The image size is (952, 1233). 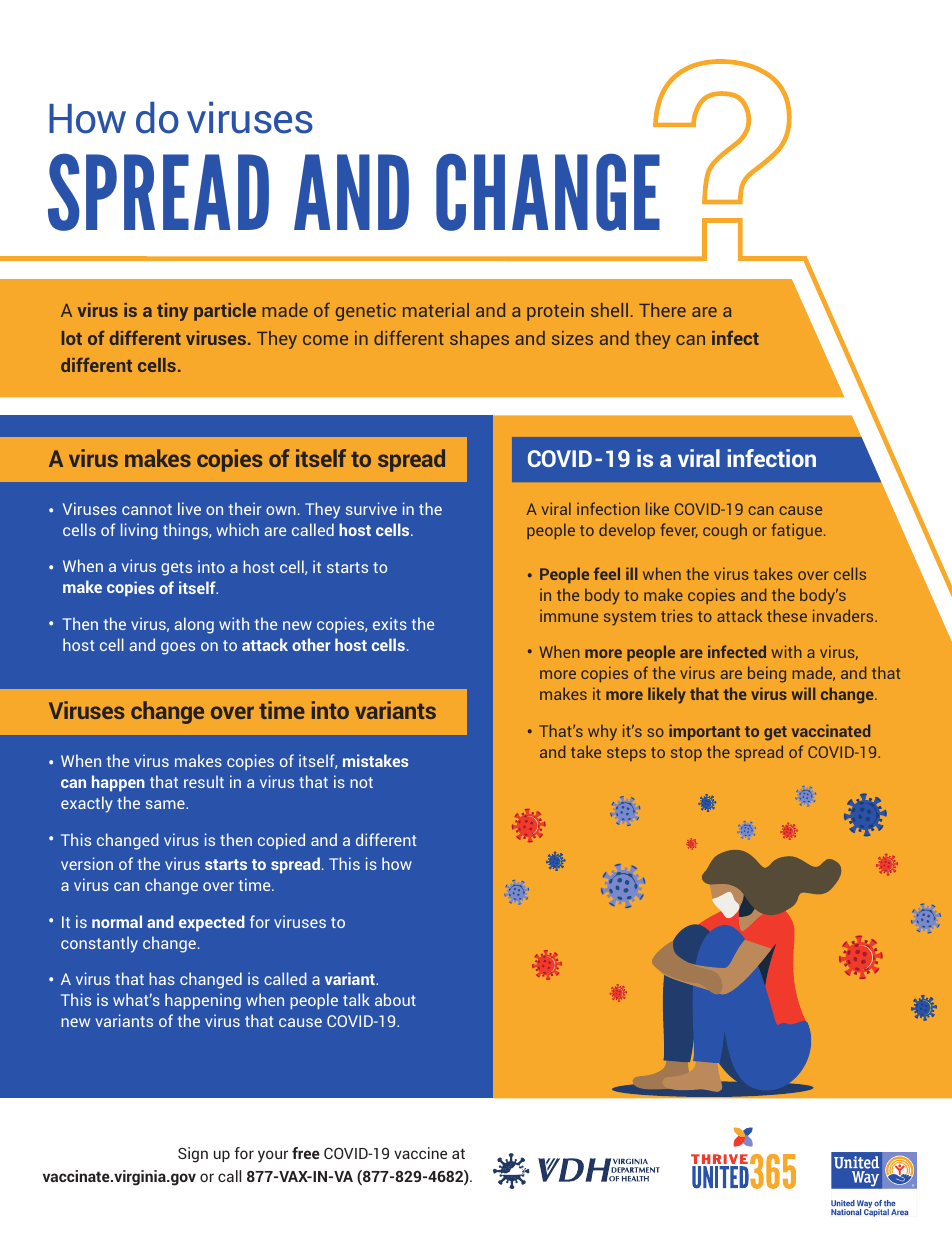 What do you see at coordinates (371, 508) in the page?
I see `survive` at bounding box center [371, 508].
